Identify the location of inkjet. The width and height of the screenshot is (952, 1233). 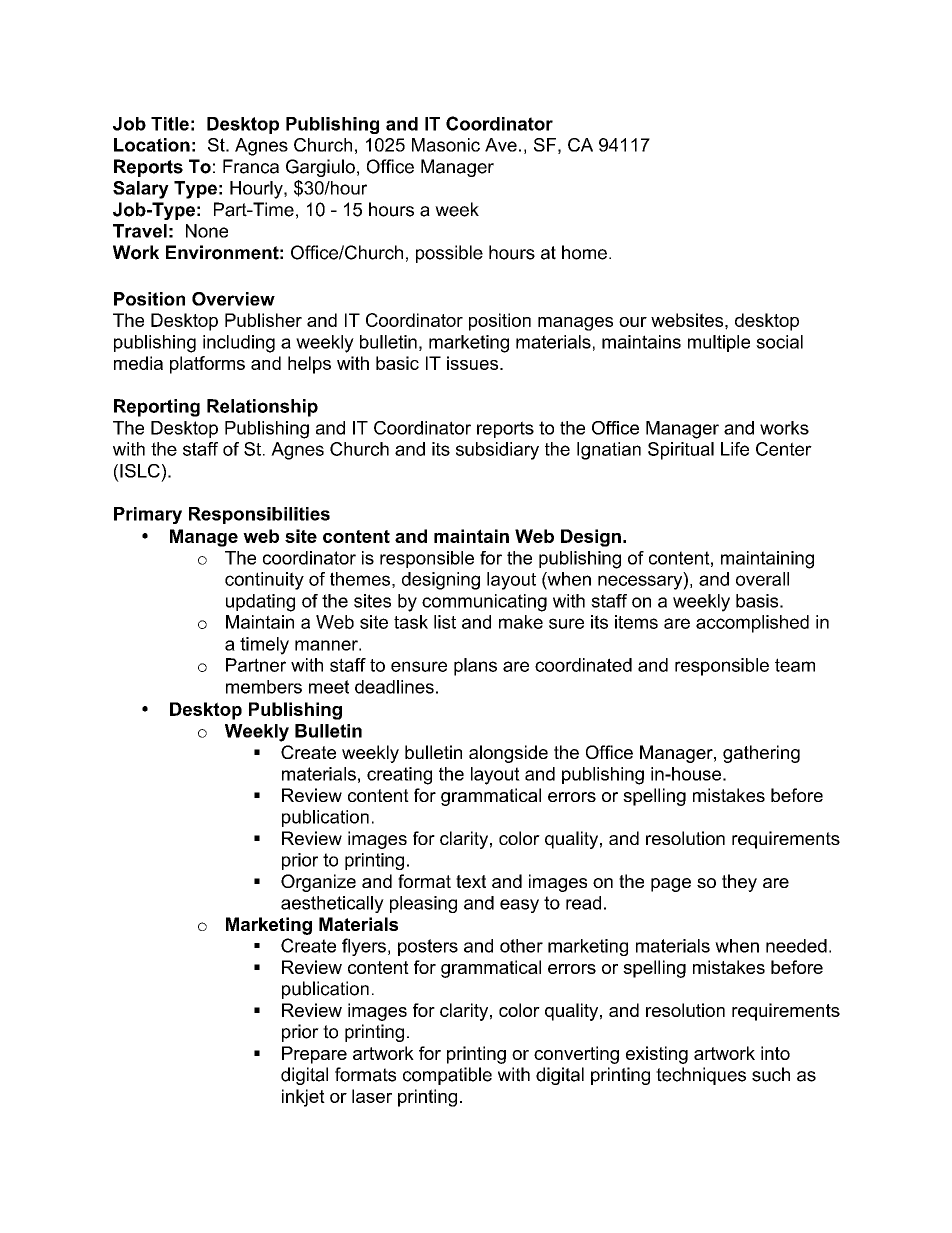
(303, 1098).
